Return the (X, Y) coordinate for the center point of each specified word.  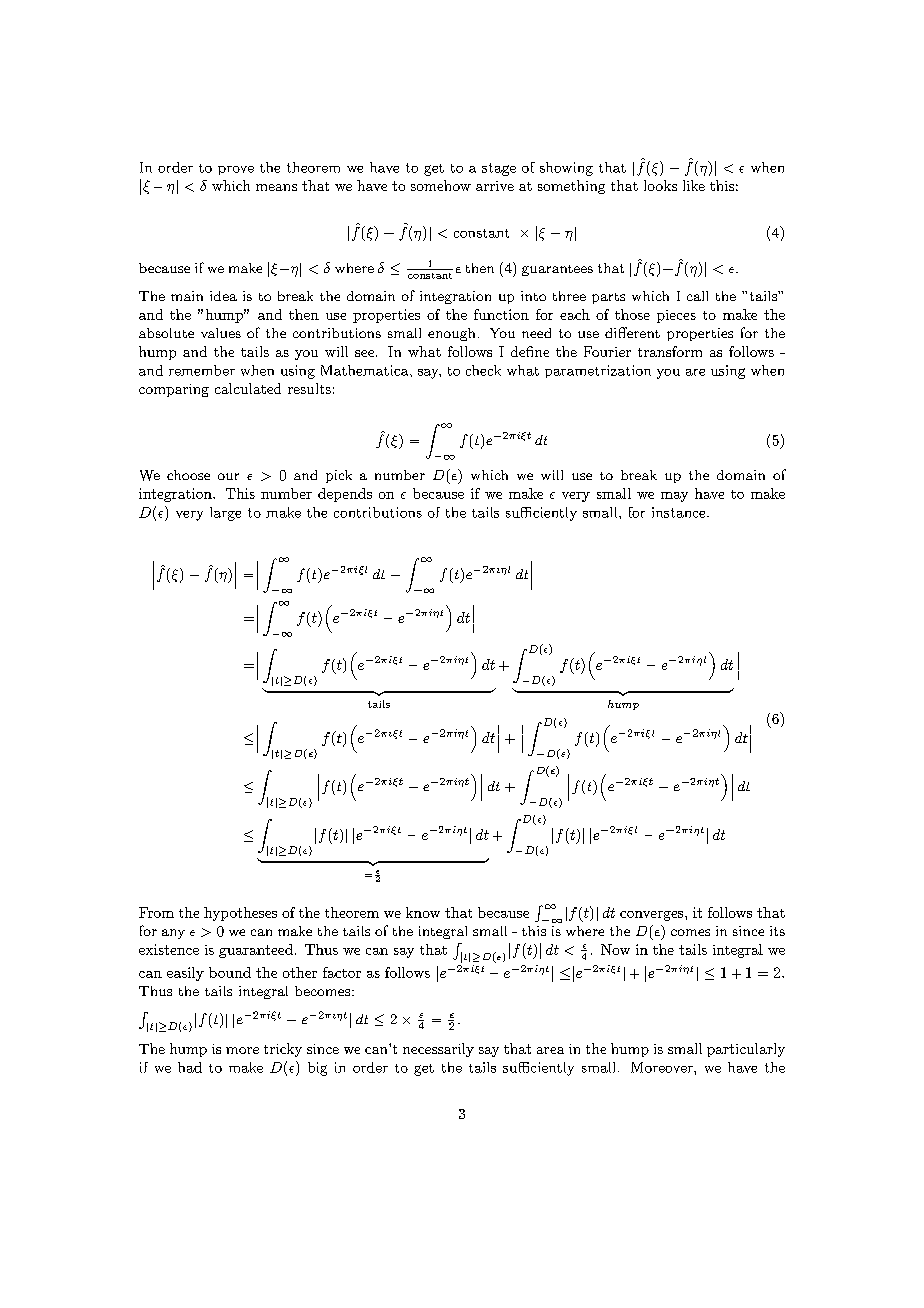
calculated (248, 388)
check (483, 370)
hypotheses (240, 914)
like (694, 185)
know (423, 912)
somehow (441, 185)
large (225, 514)
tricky (283, 1050)
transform (670, 351)
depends (345, 495)
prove (236, 170)
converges (653, 916)
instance (678, 512)
